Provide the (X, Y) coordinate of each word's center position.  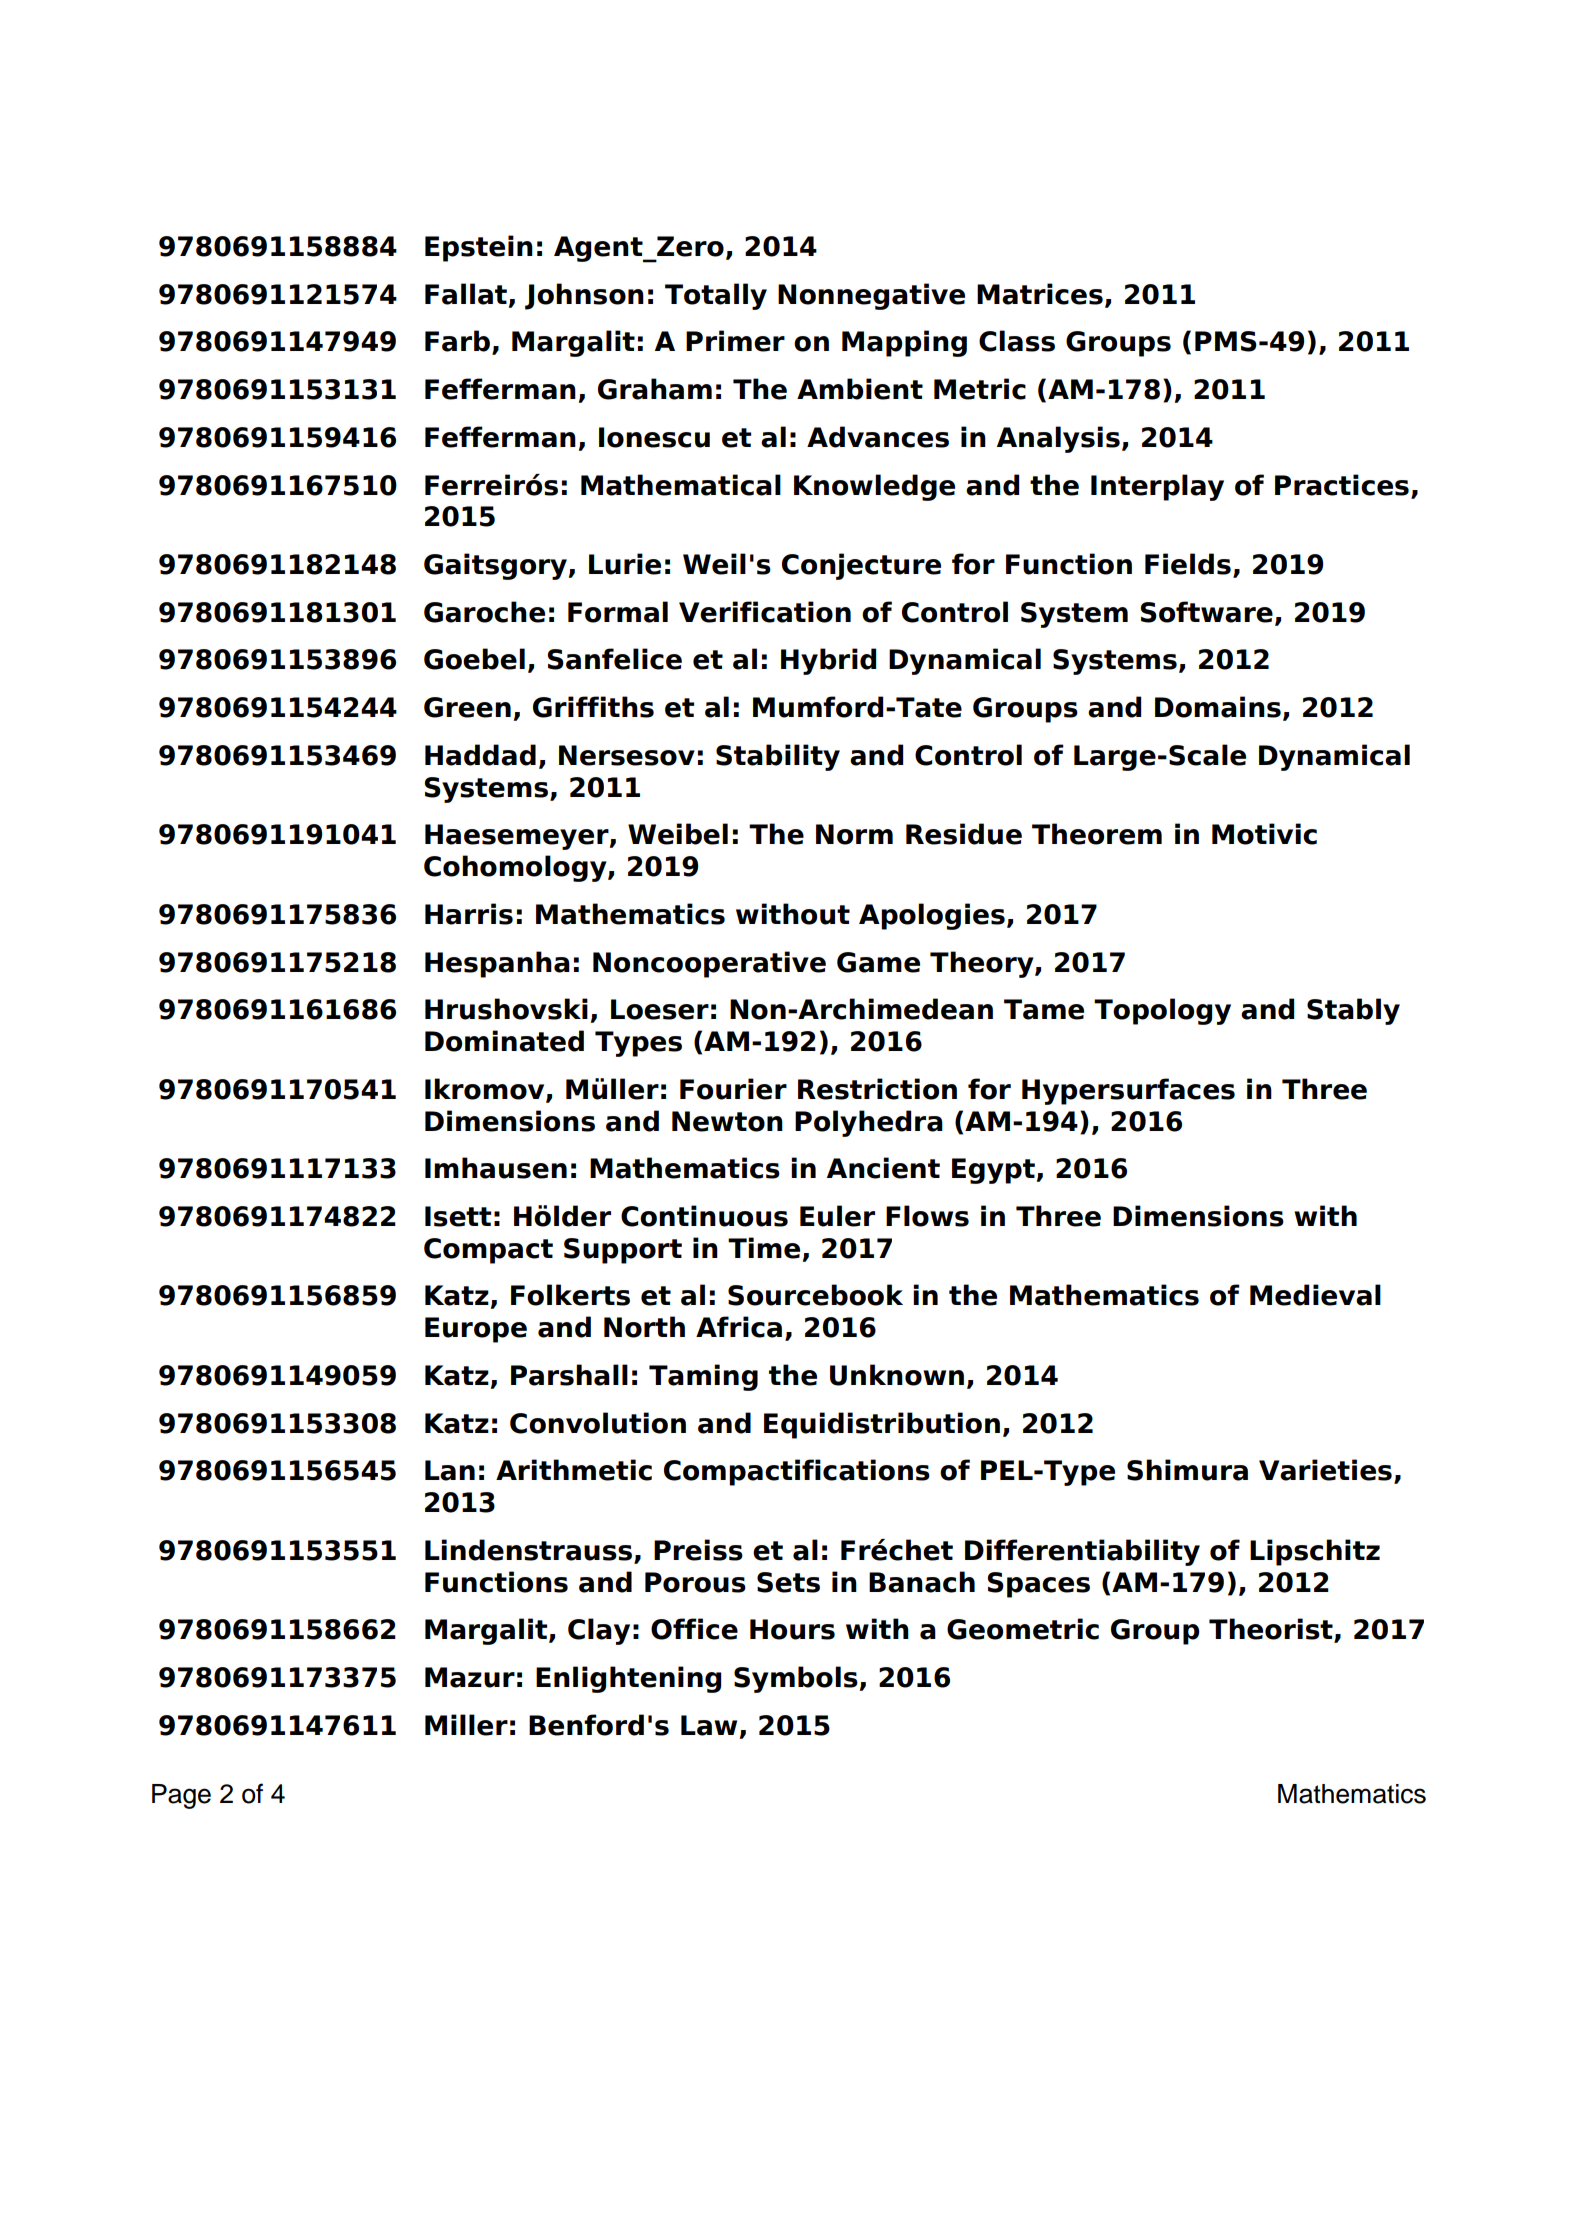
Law (709, 1725)
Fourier (733, 1089)
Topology (1162, 1011)
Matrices (1040, 294)
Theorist (1272, 1630)
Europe (476, 1330)
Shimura (1187, 1470)
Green (467, 707)
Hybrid (828, 661)
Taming (703, 1377)
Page (181, 1796)
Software (1207, 612)
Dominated (504, 1041)
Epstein (479, 248)
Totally (716, 296)
